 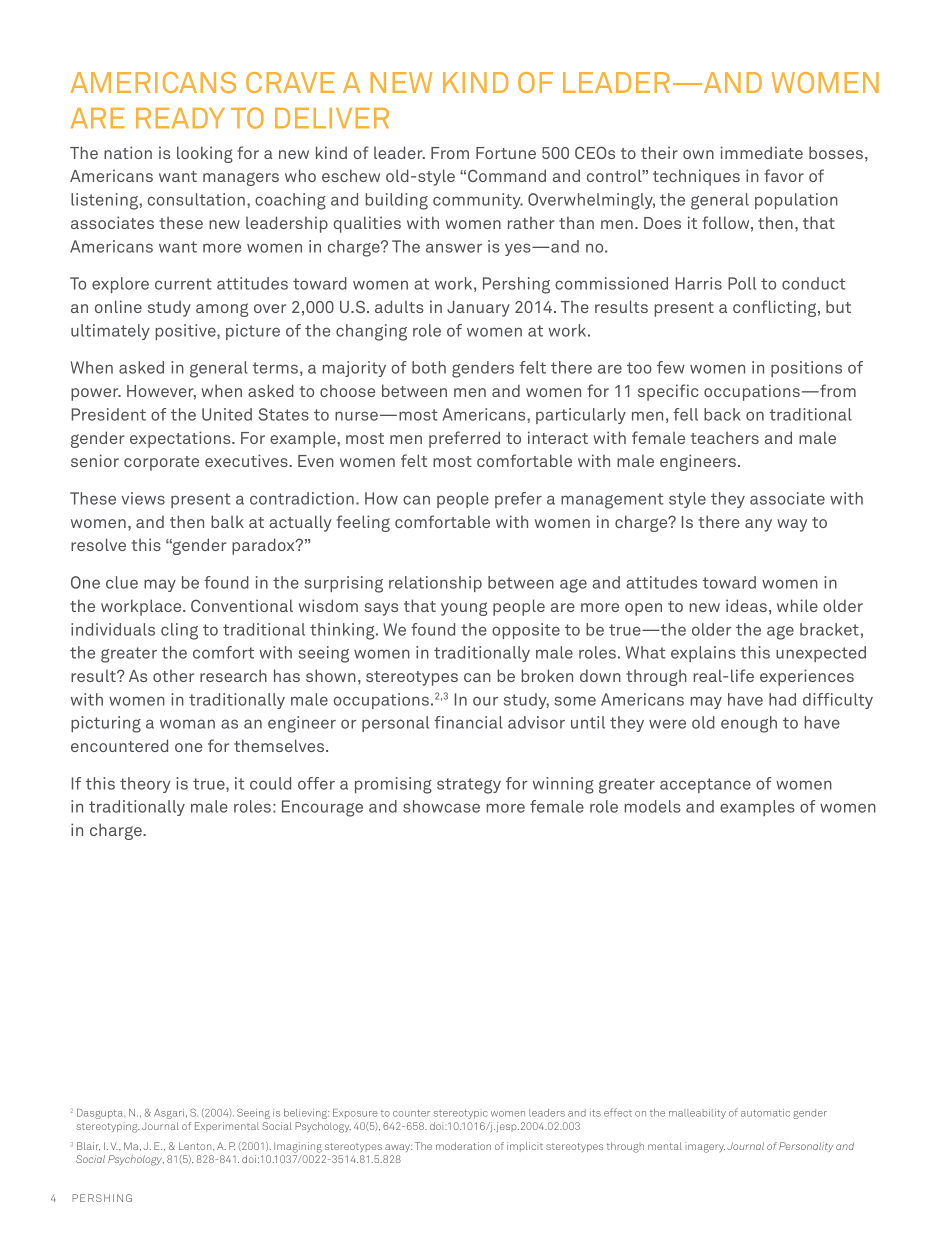 I want to click on interact, so click(x=558, y=437).
